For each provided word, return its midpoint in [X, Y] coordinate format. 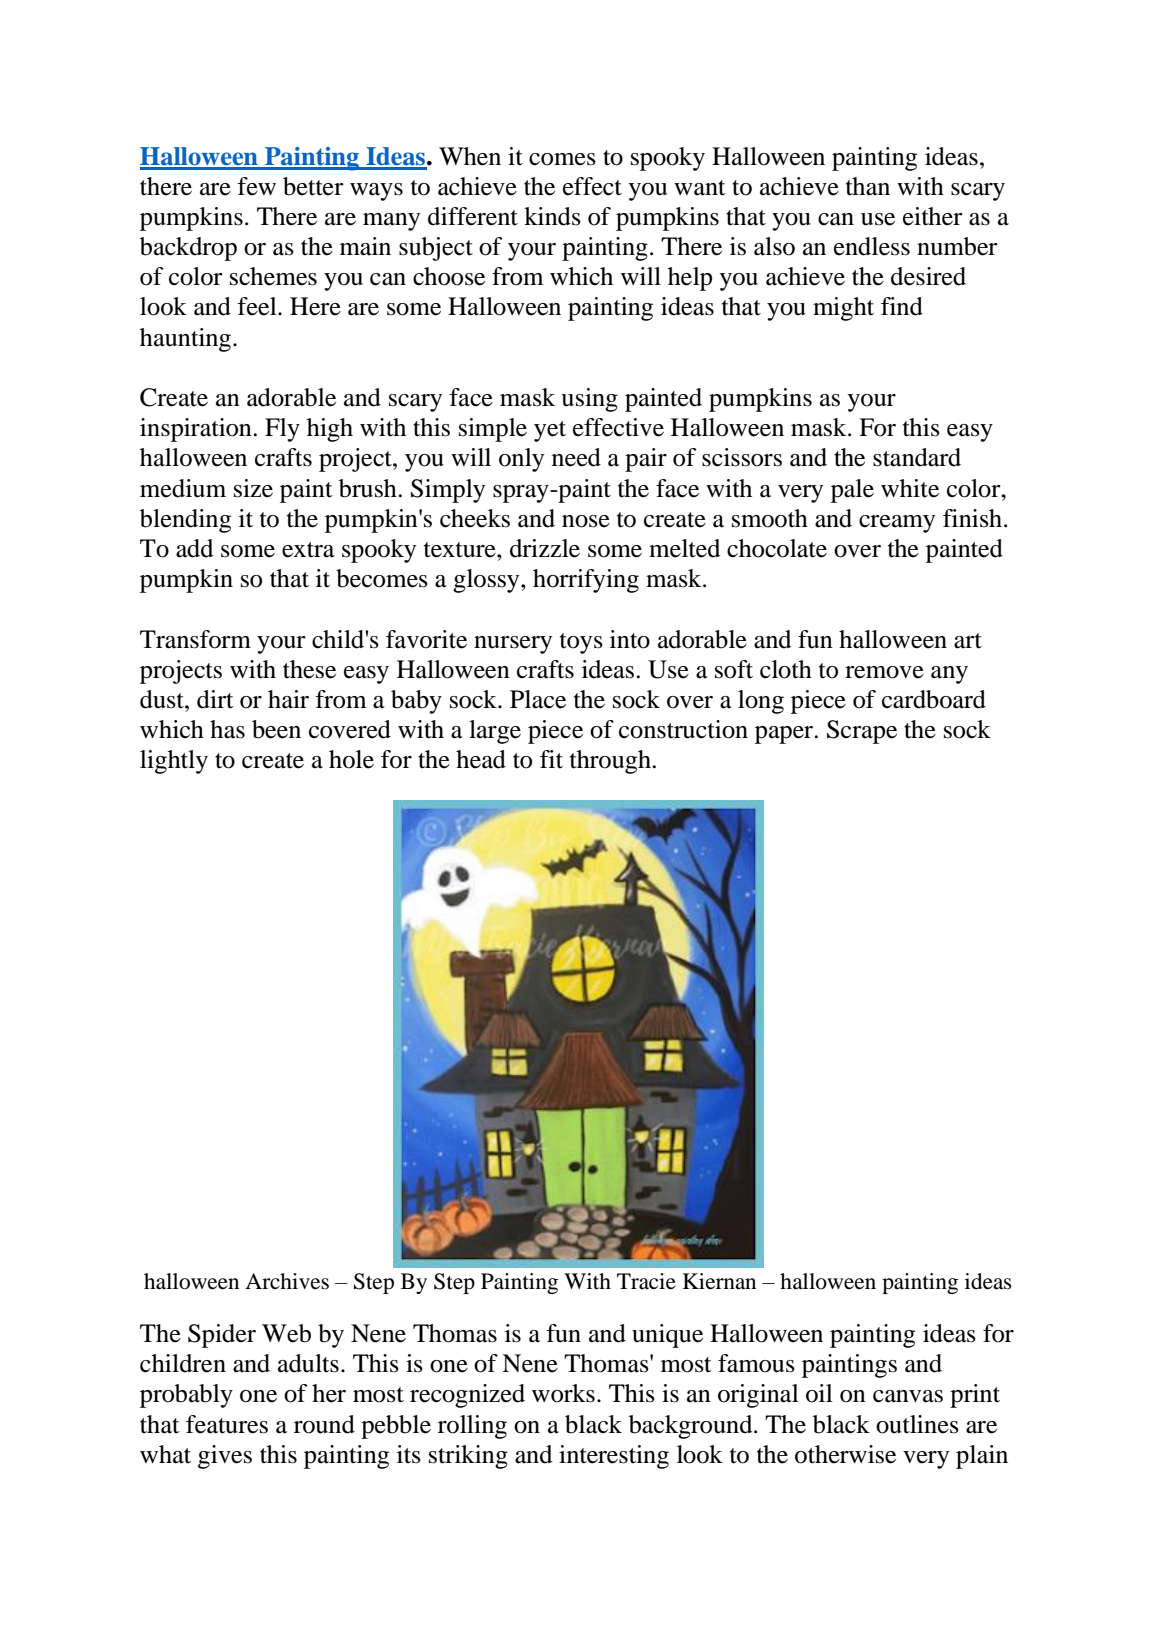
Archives [287, 1281]
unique [667, 1336]
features [227, 1424]
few [256, 186]
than [868, 186]
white [910, 488]
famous [756, 1363]
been [276, 729]
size [253, 488]
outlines [917, 1424]
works [563, 1393]
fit [551, 759]
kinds [552, 216]
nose [586, 521]
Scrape [862, 732]
